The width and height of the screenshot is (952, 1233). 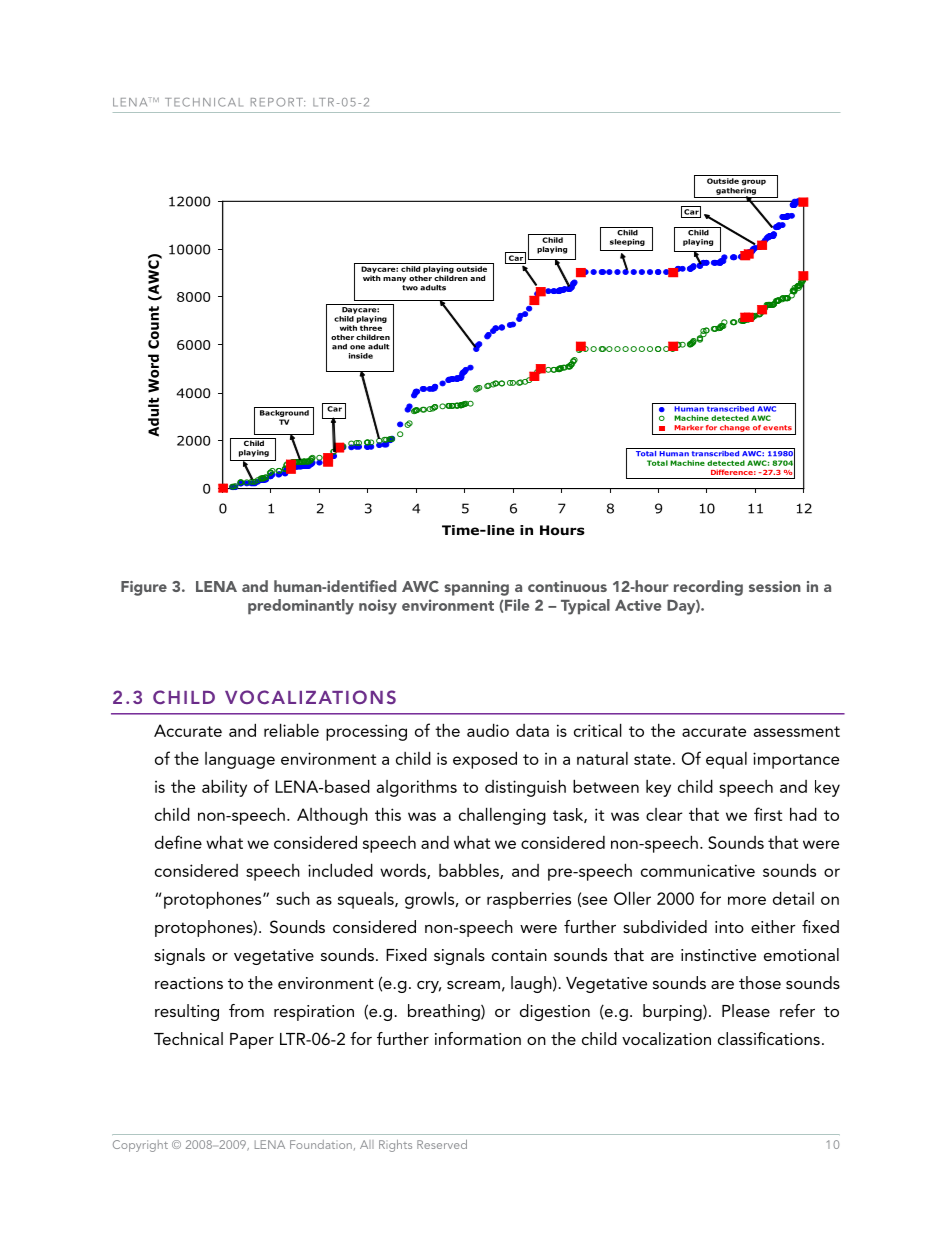 I want to click on reliable, so click(x=291, y=730).
